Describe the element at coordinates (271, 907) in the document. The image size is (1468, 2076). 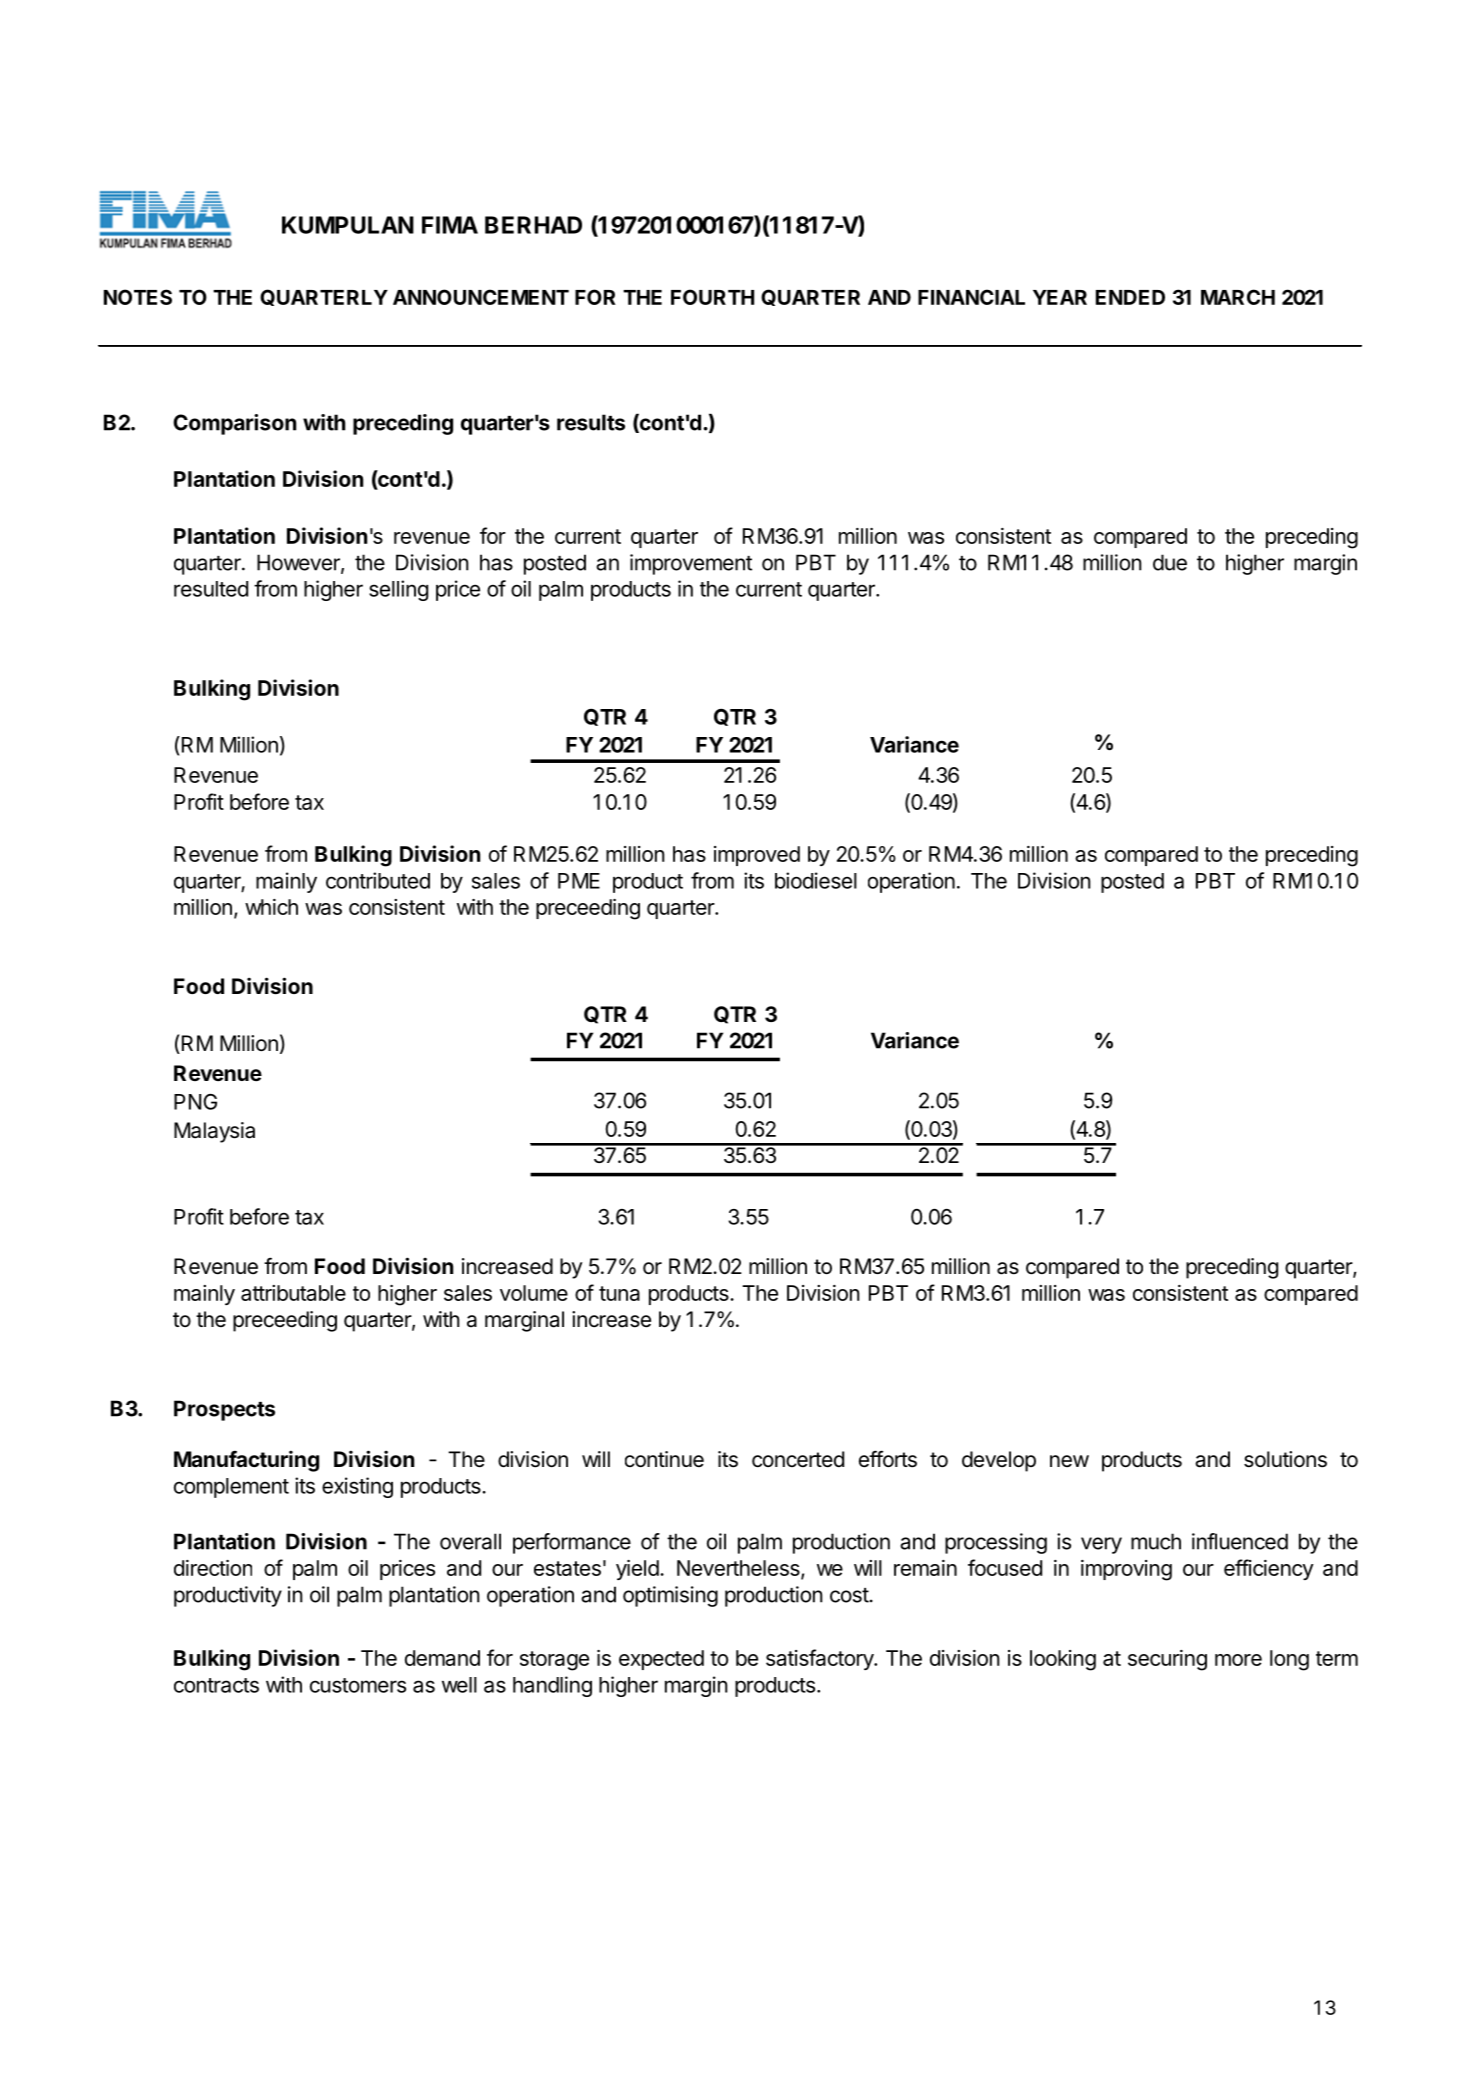
I see `which` at that location.
